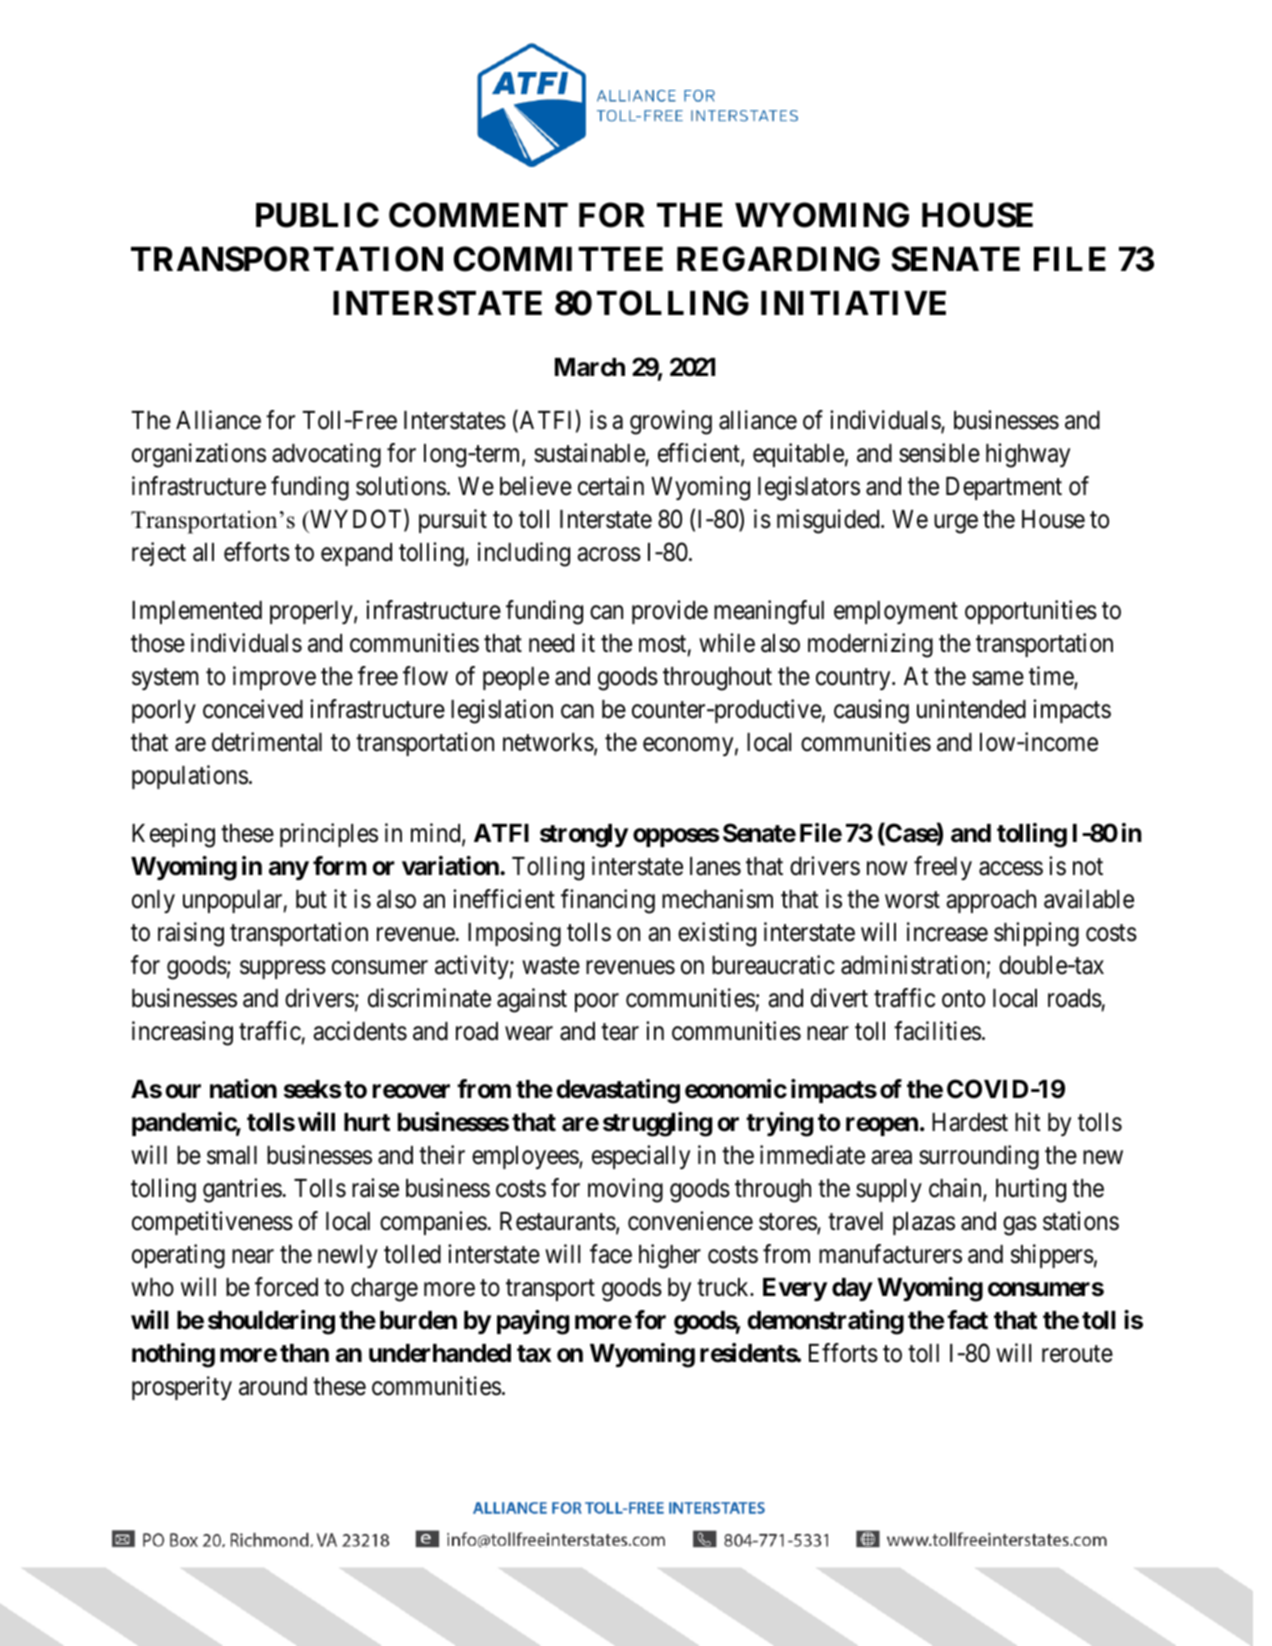 This screenshot has width=1272, height=1646. What do you see at coordinates (317, 215) in the screenshot?
I see `PUBLIC` at bounding box center [317, 215].
